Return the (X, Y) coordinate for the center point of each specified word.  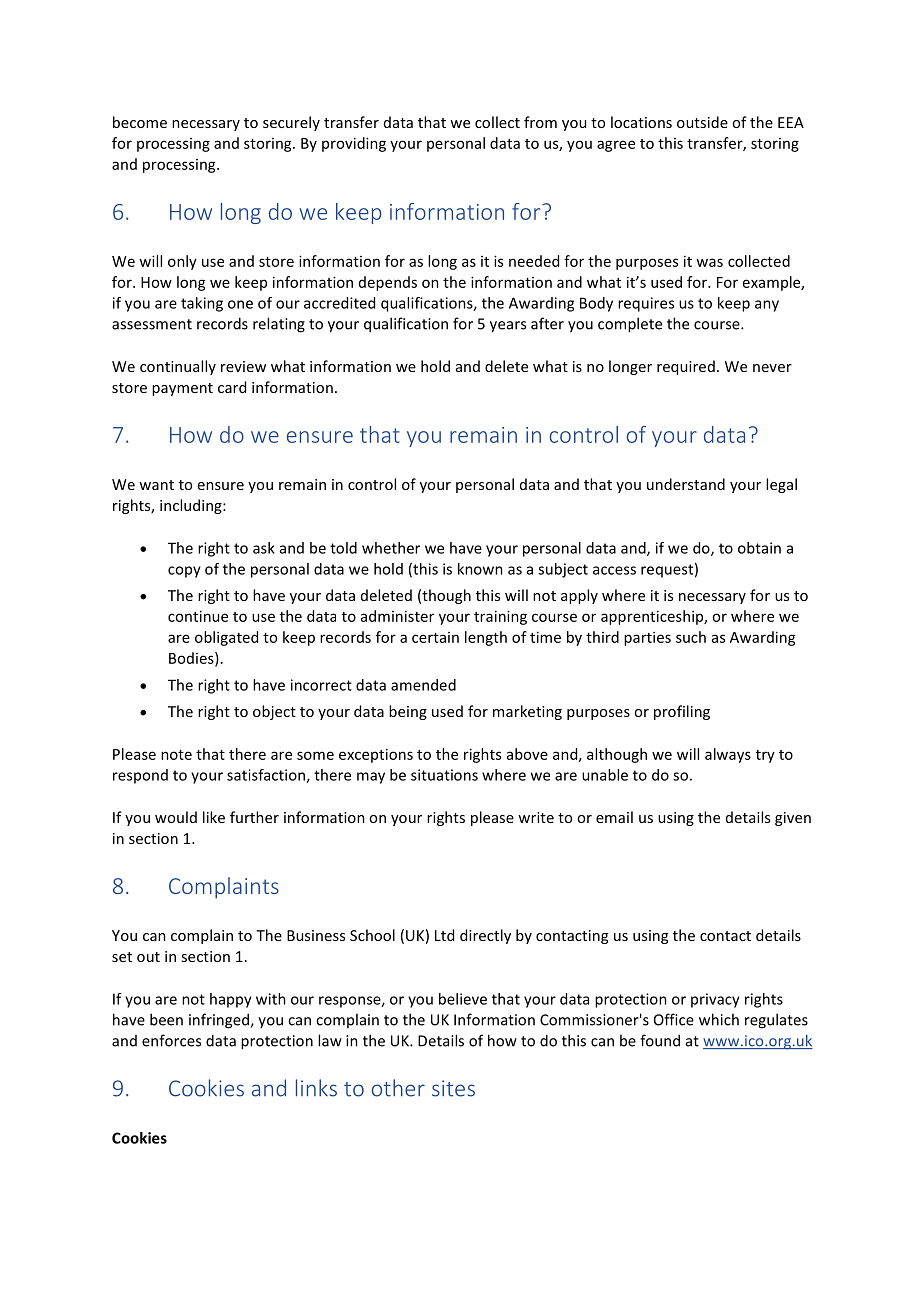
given (793, 819)
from (540, 122)
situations (444, 775)
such (691, 637)
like (214, 817)
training (500, 617)
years (508, 327)
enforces (171, 1040)
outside (702, 122)
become (140, 122)
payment (182, 389)
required (686, 367)
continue (198, 616)
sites (453, 1088)
